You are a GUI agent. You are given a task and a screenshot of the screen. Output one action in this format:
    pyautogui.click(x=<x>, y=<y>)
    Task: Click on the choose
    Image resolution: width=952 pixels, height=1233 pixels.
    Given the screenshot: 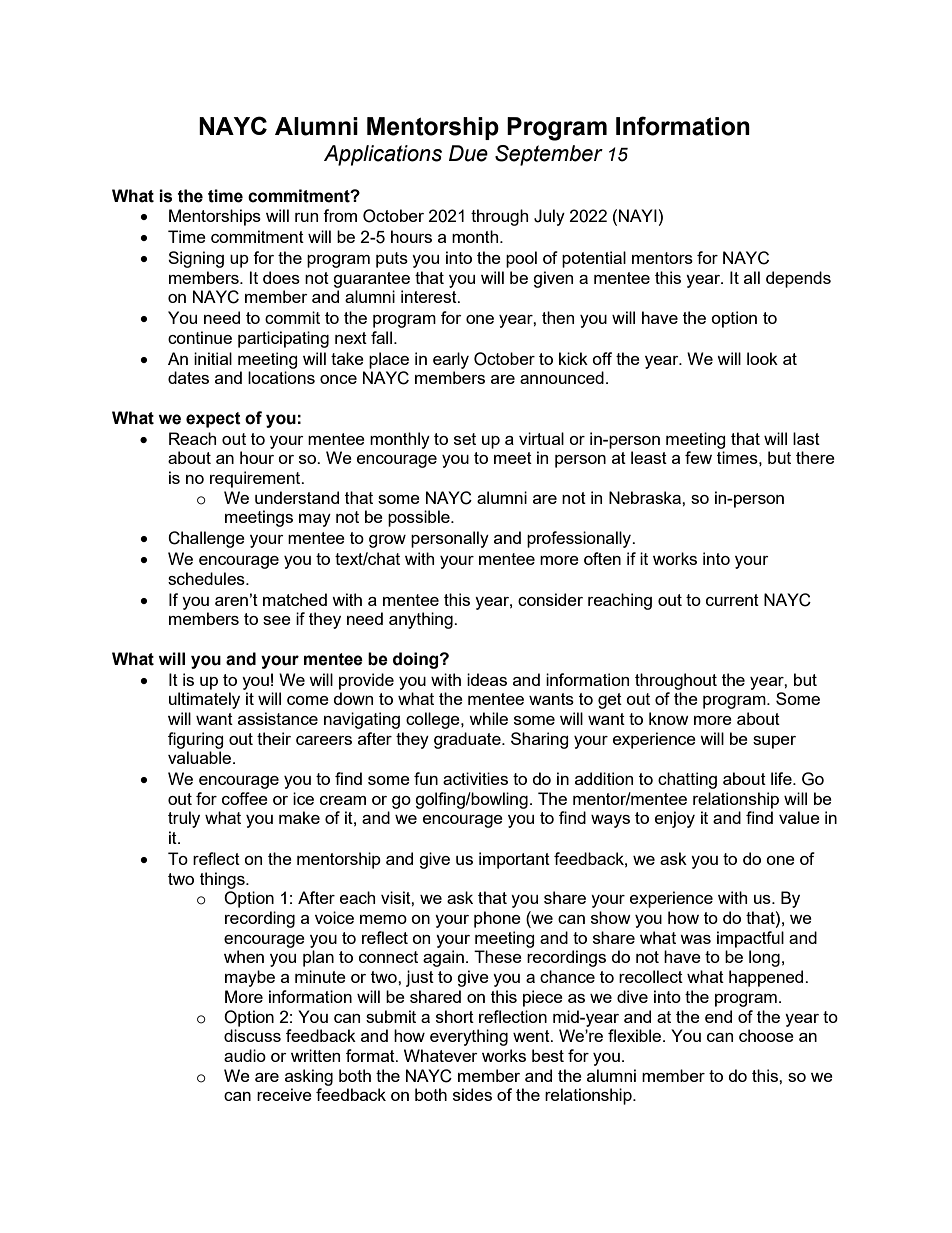 What is the action you would take?
    pyautogui.click(x=766, y=1035)
